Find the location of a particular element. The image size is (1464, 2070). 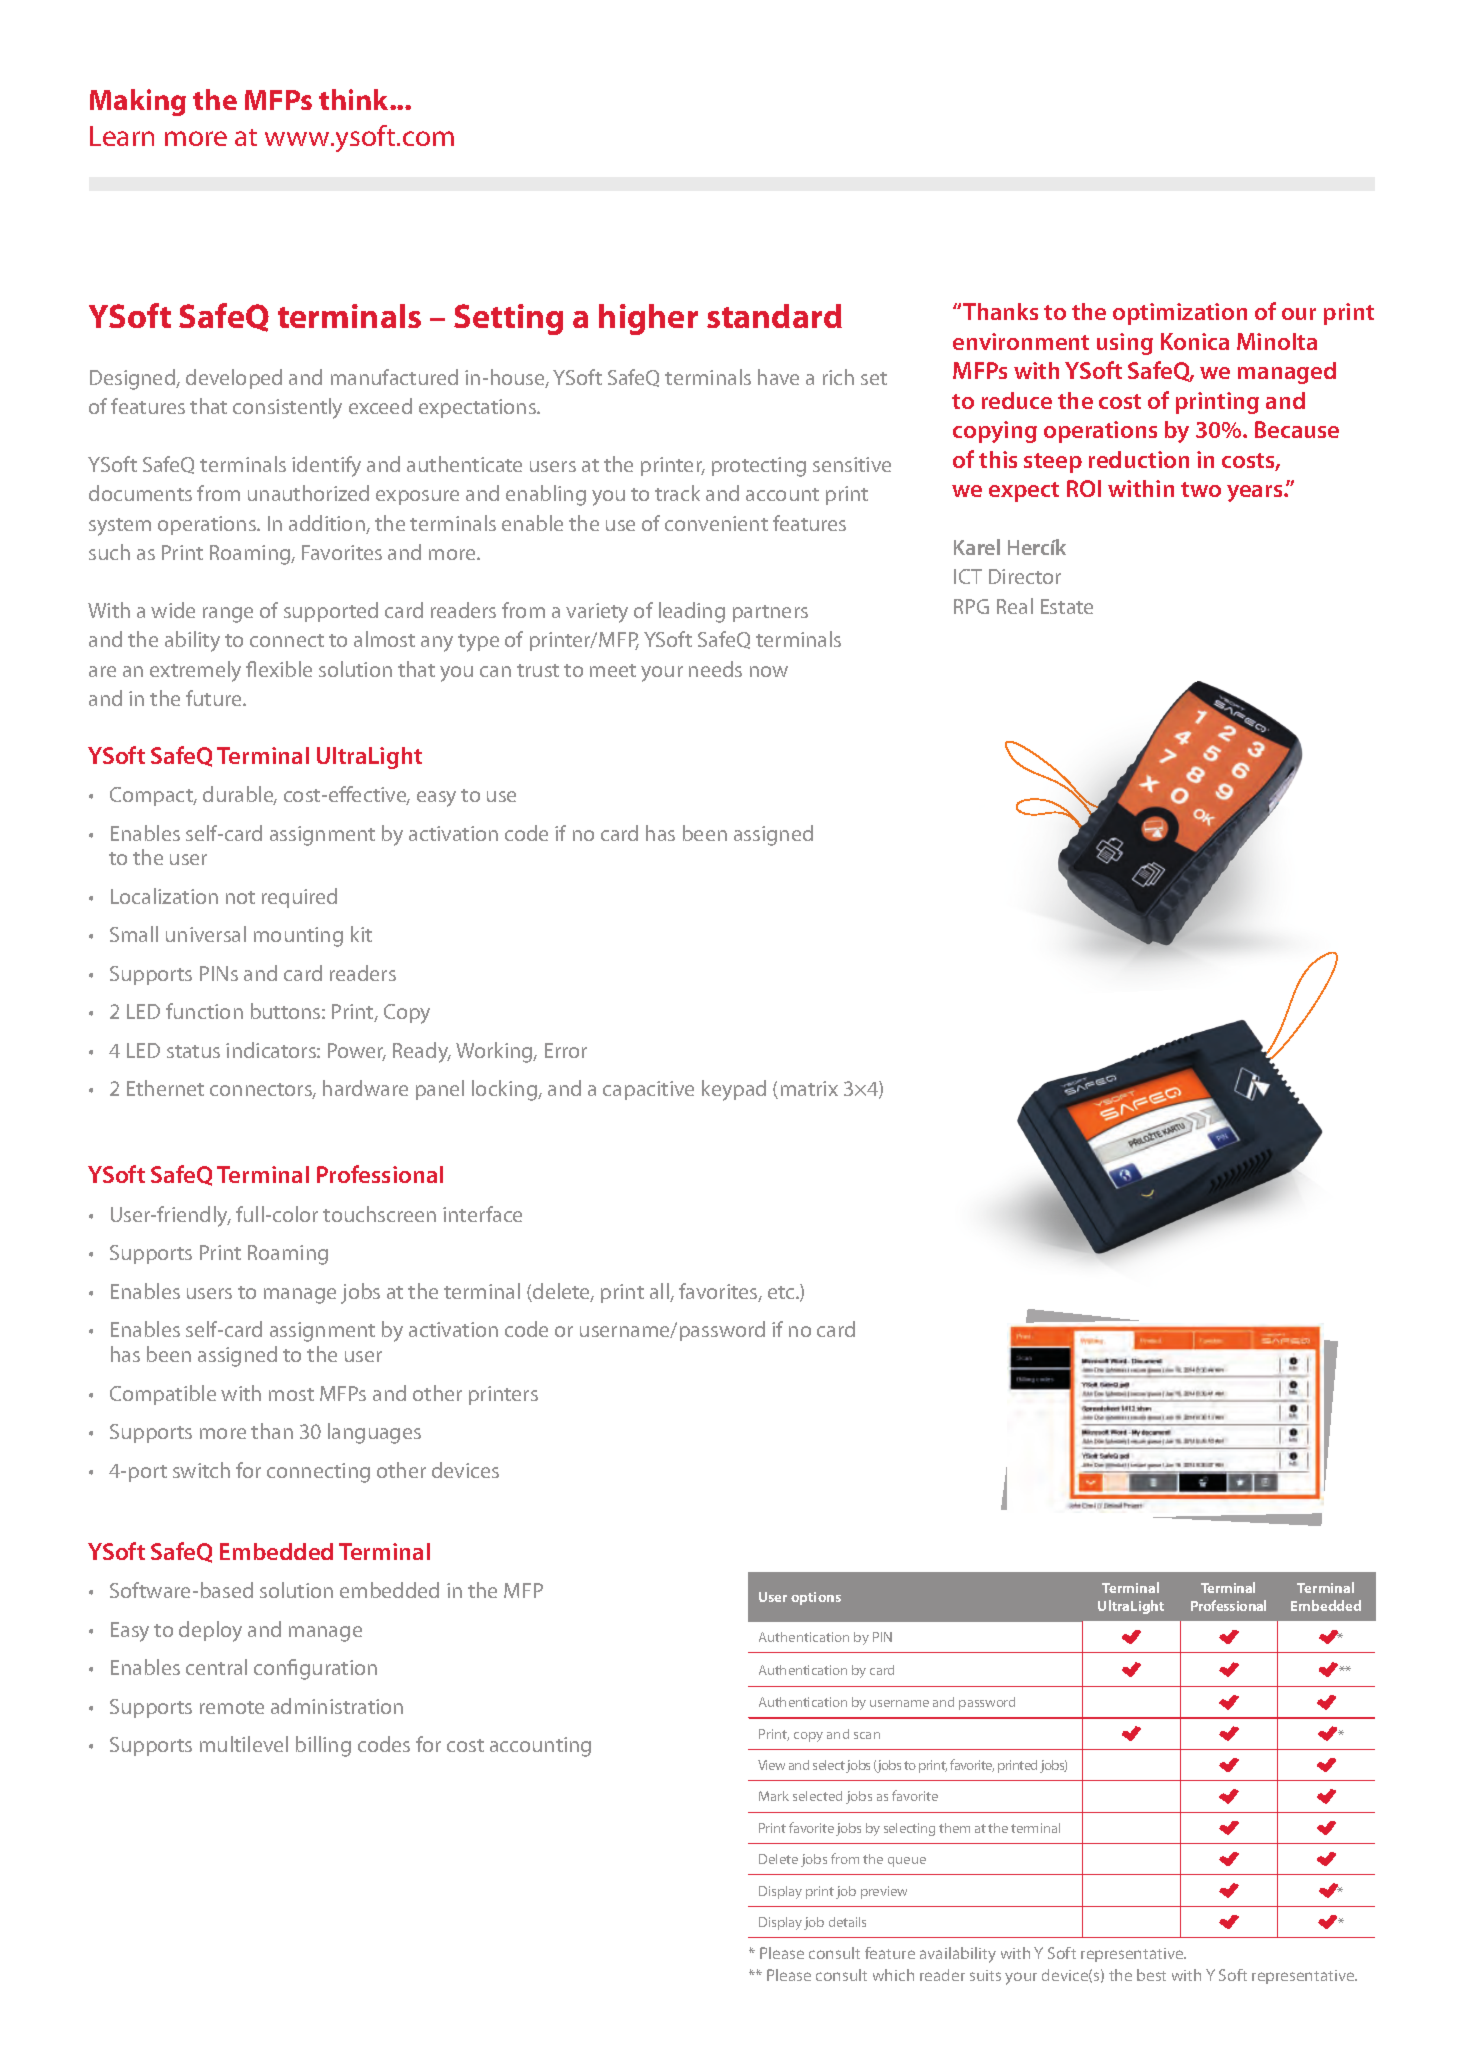

needs is located at coordinates (715, 669).
